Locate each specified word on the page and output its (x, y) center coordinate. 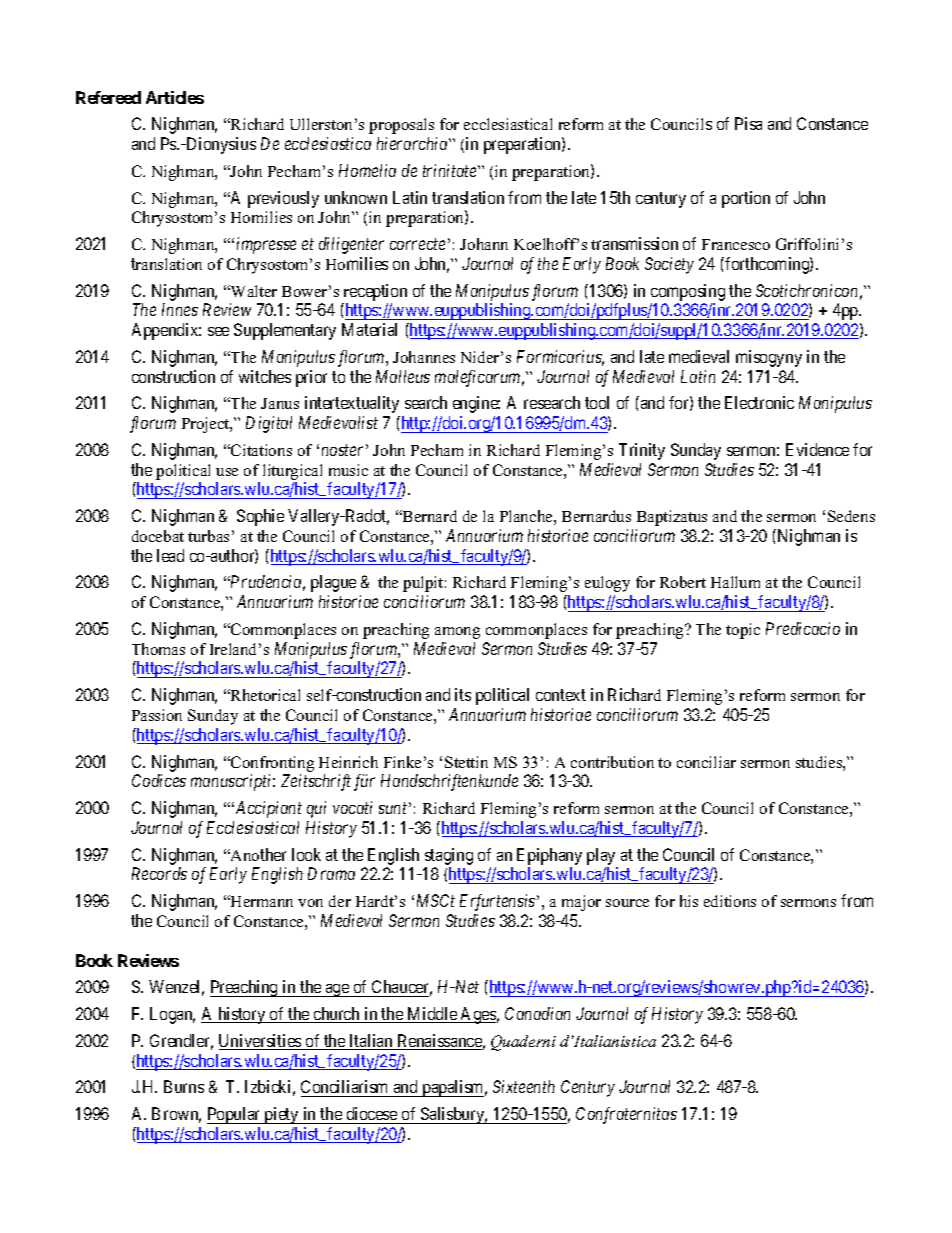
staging (449, 856)
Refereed (108, 97)
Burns (184, 1086)
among (457, 633)
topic (743, 631)
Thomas (158, 649)
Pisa (748, 123)
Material (369, 329)
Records (159, 873)
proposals (401, 126)
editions (730, 901)
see (218, 331)
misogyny (769, 358)
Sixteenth (524, 1086)
